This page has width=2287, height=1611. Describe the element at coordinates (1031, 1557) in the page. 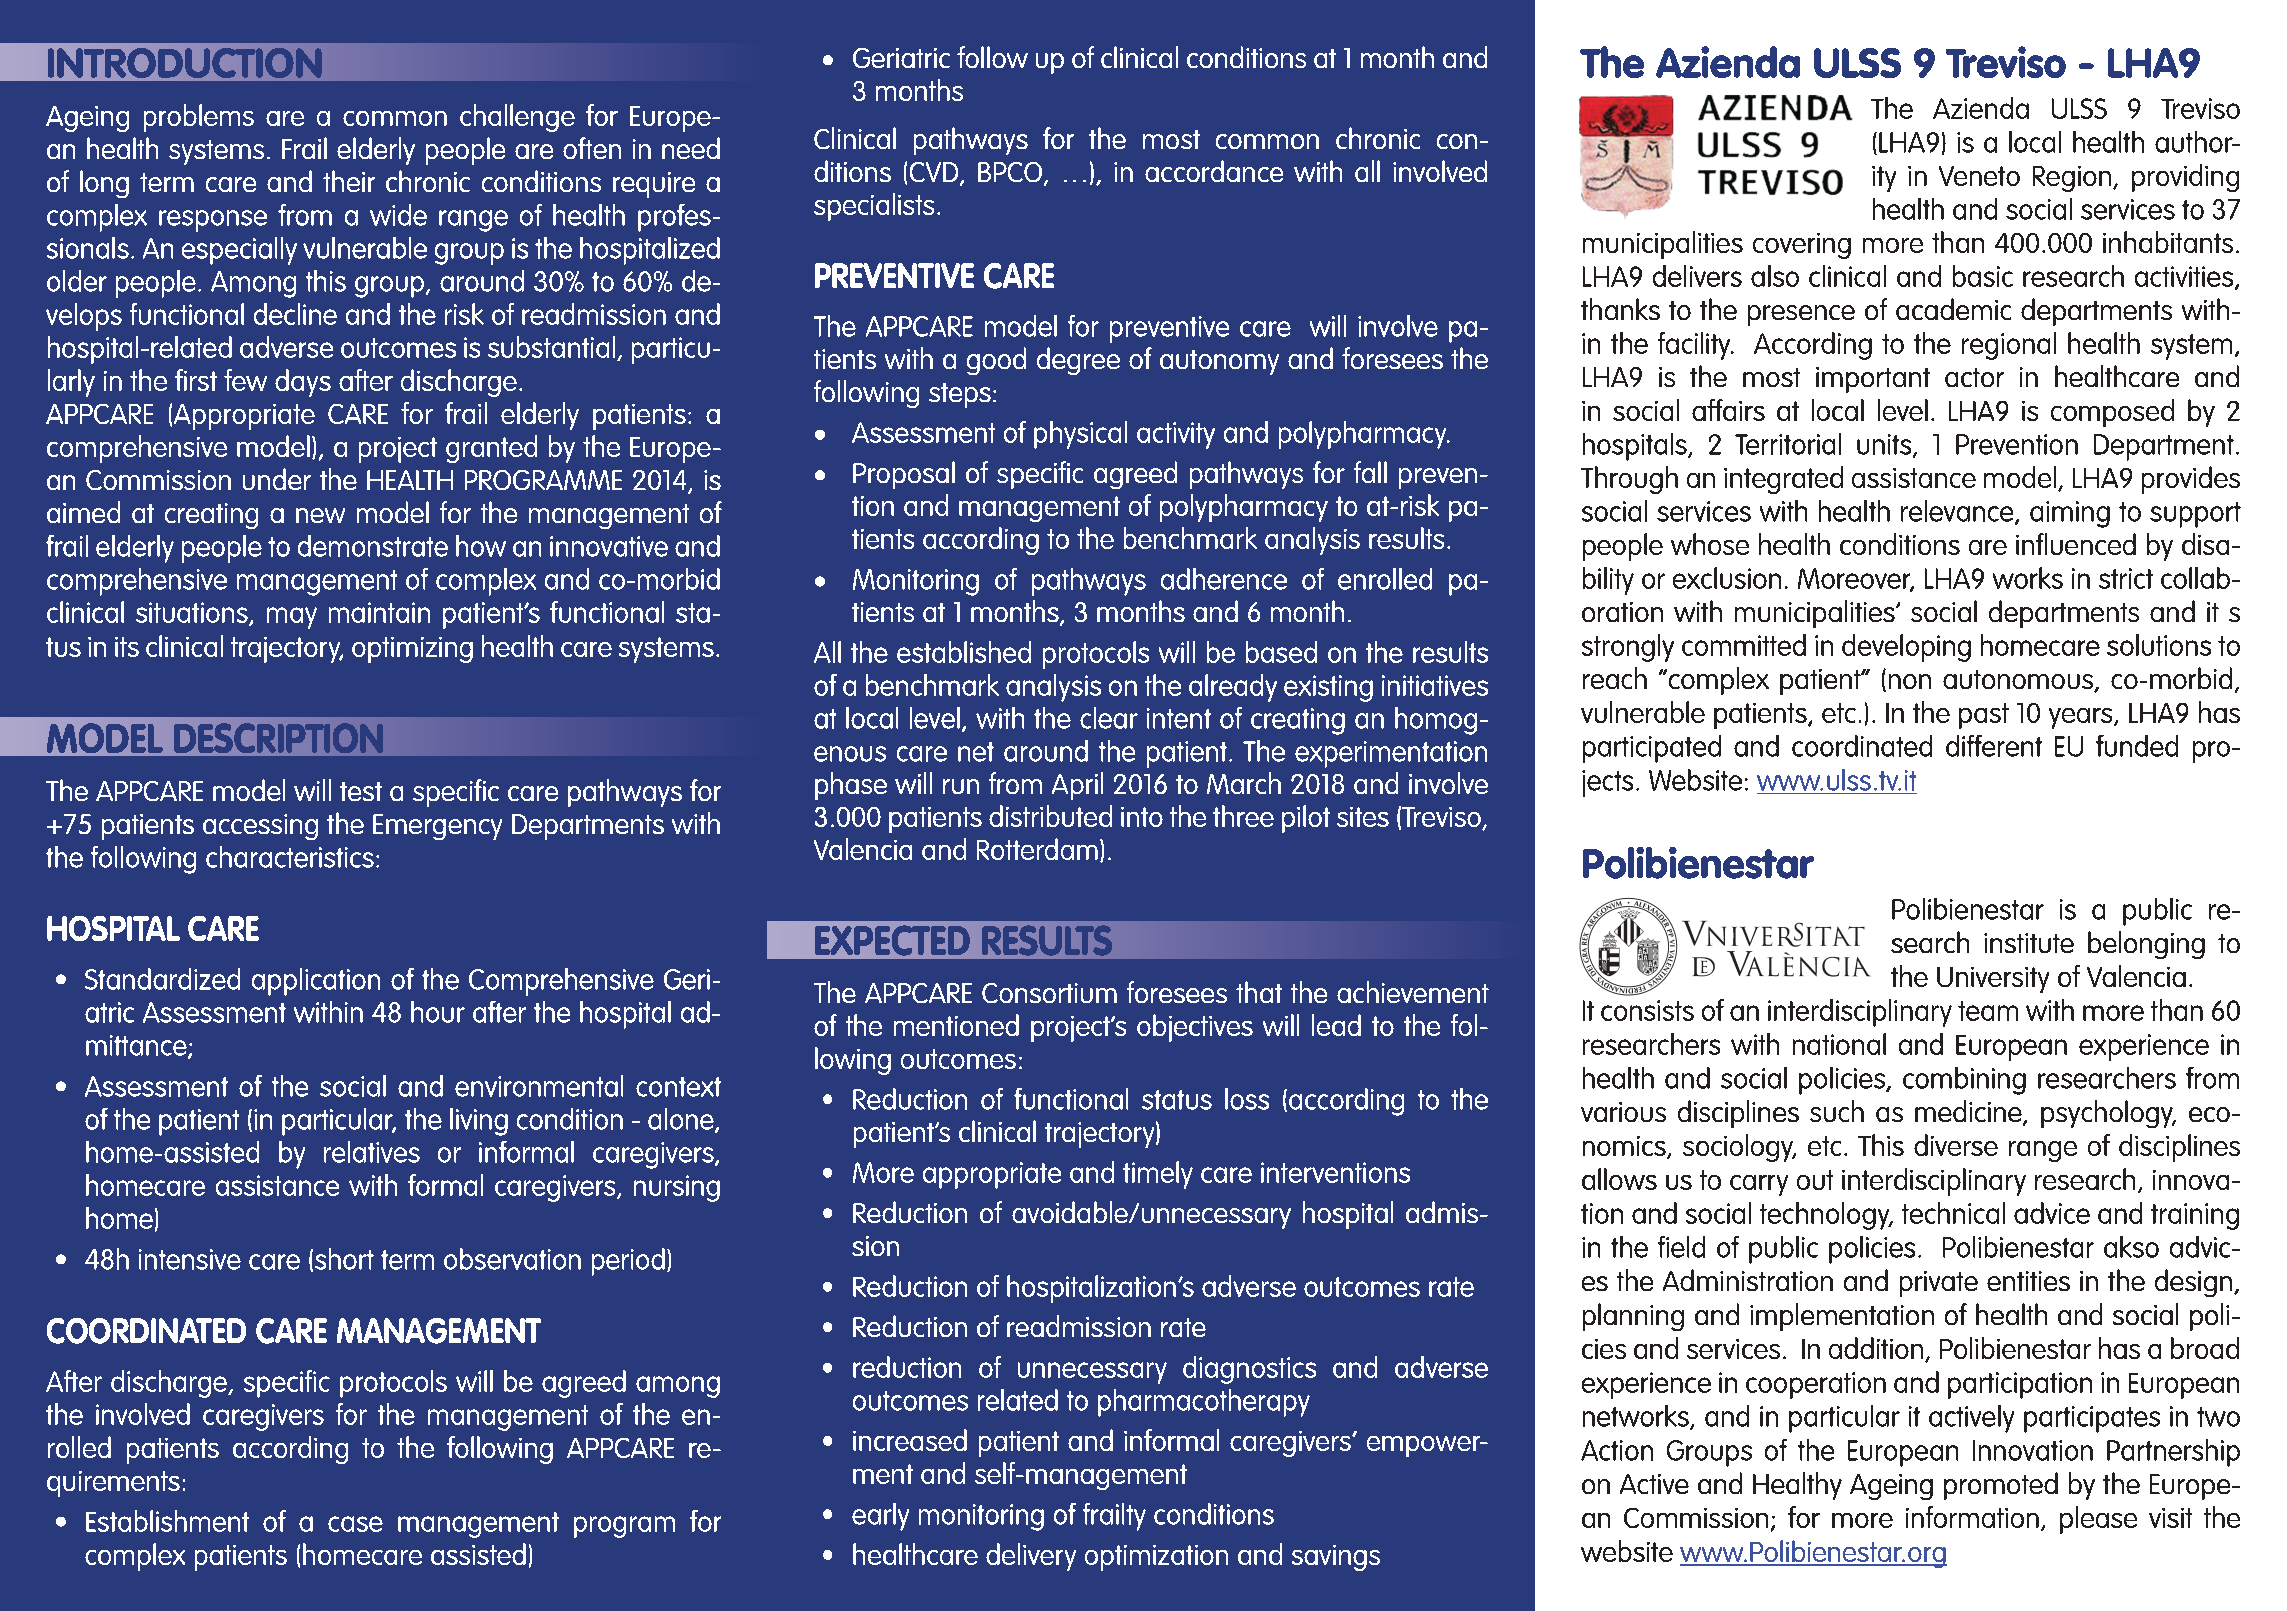

I see `delivery` at that location.
